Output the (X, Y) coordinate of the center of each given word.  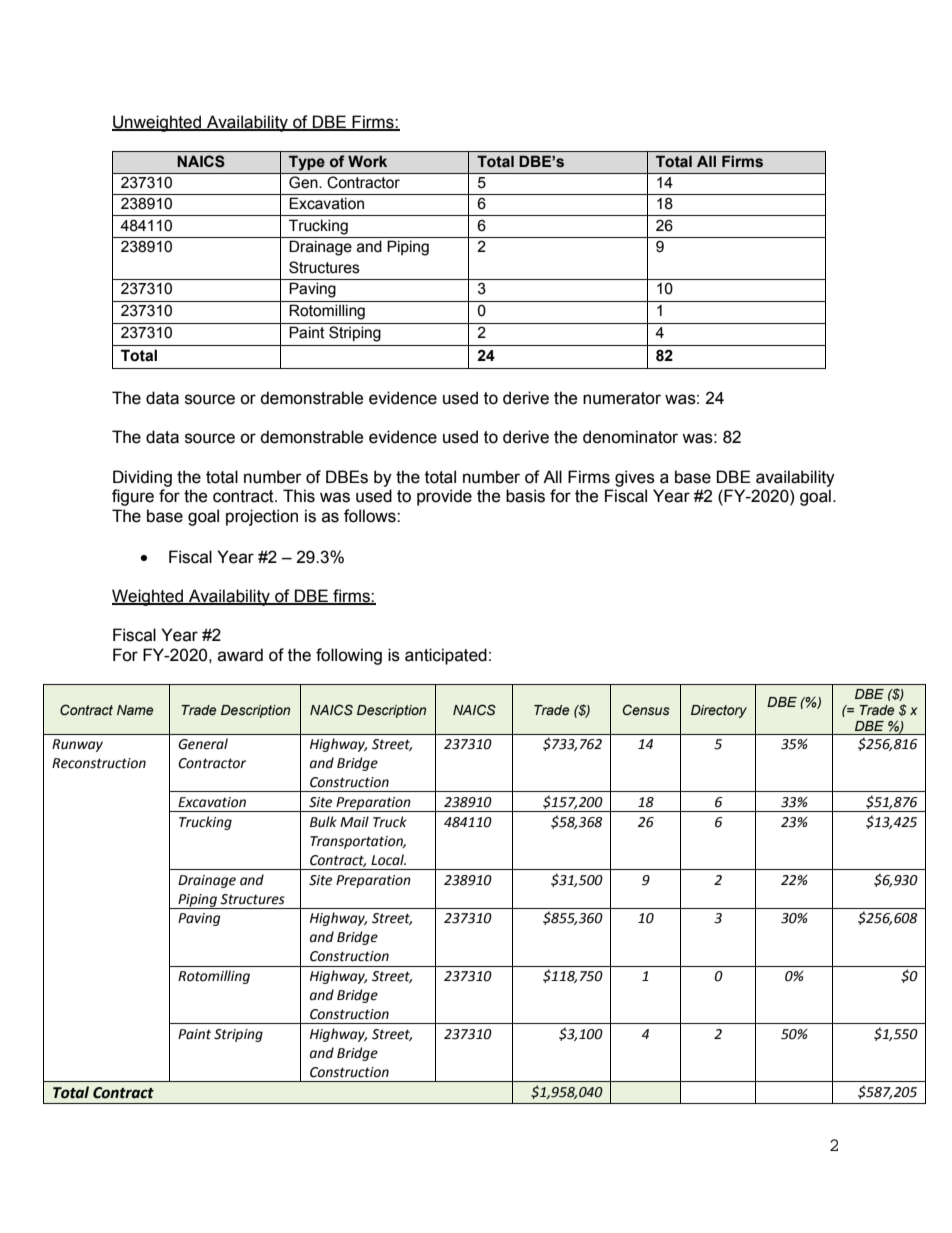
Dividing (142, 478)
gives (635, 478)
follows (371, 516)
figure (133, 497)
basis (525, 496)
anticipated (446, 656)
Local (388, 860)
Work (367, 161)
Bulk (323, 822)
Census (646, 710)
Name (135, 710)
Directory (719, 711)
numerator (622, 398)
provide (444, 497)
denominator (630, 437)
